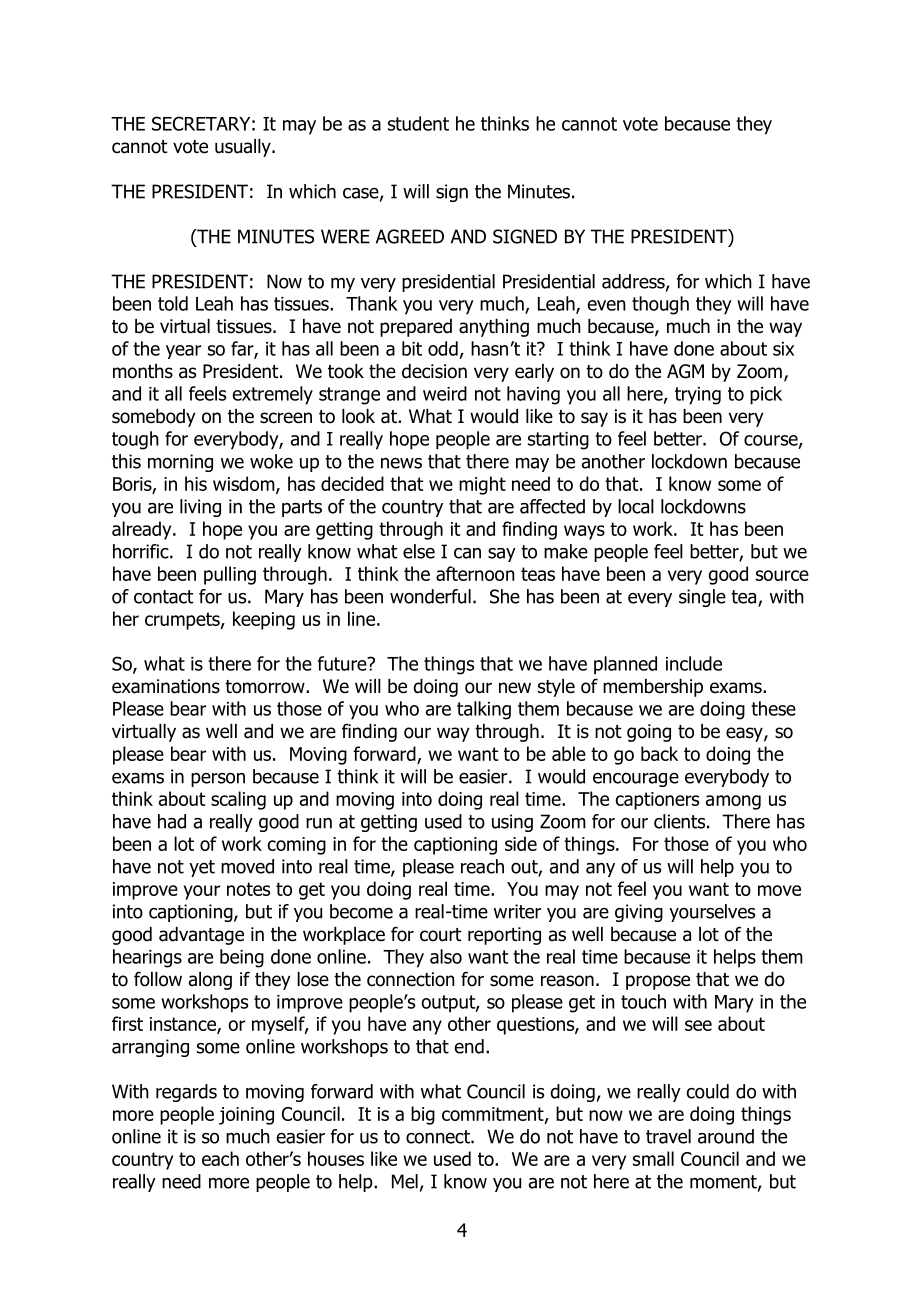  Describe the element at coordinates (423, 1115) in the screenshot. I see `big` at that location.
